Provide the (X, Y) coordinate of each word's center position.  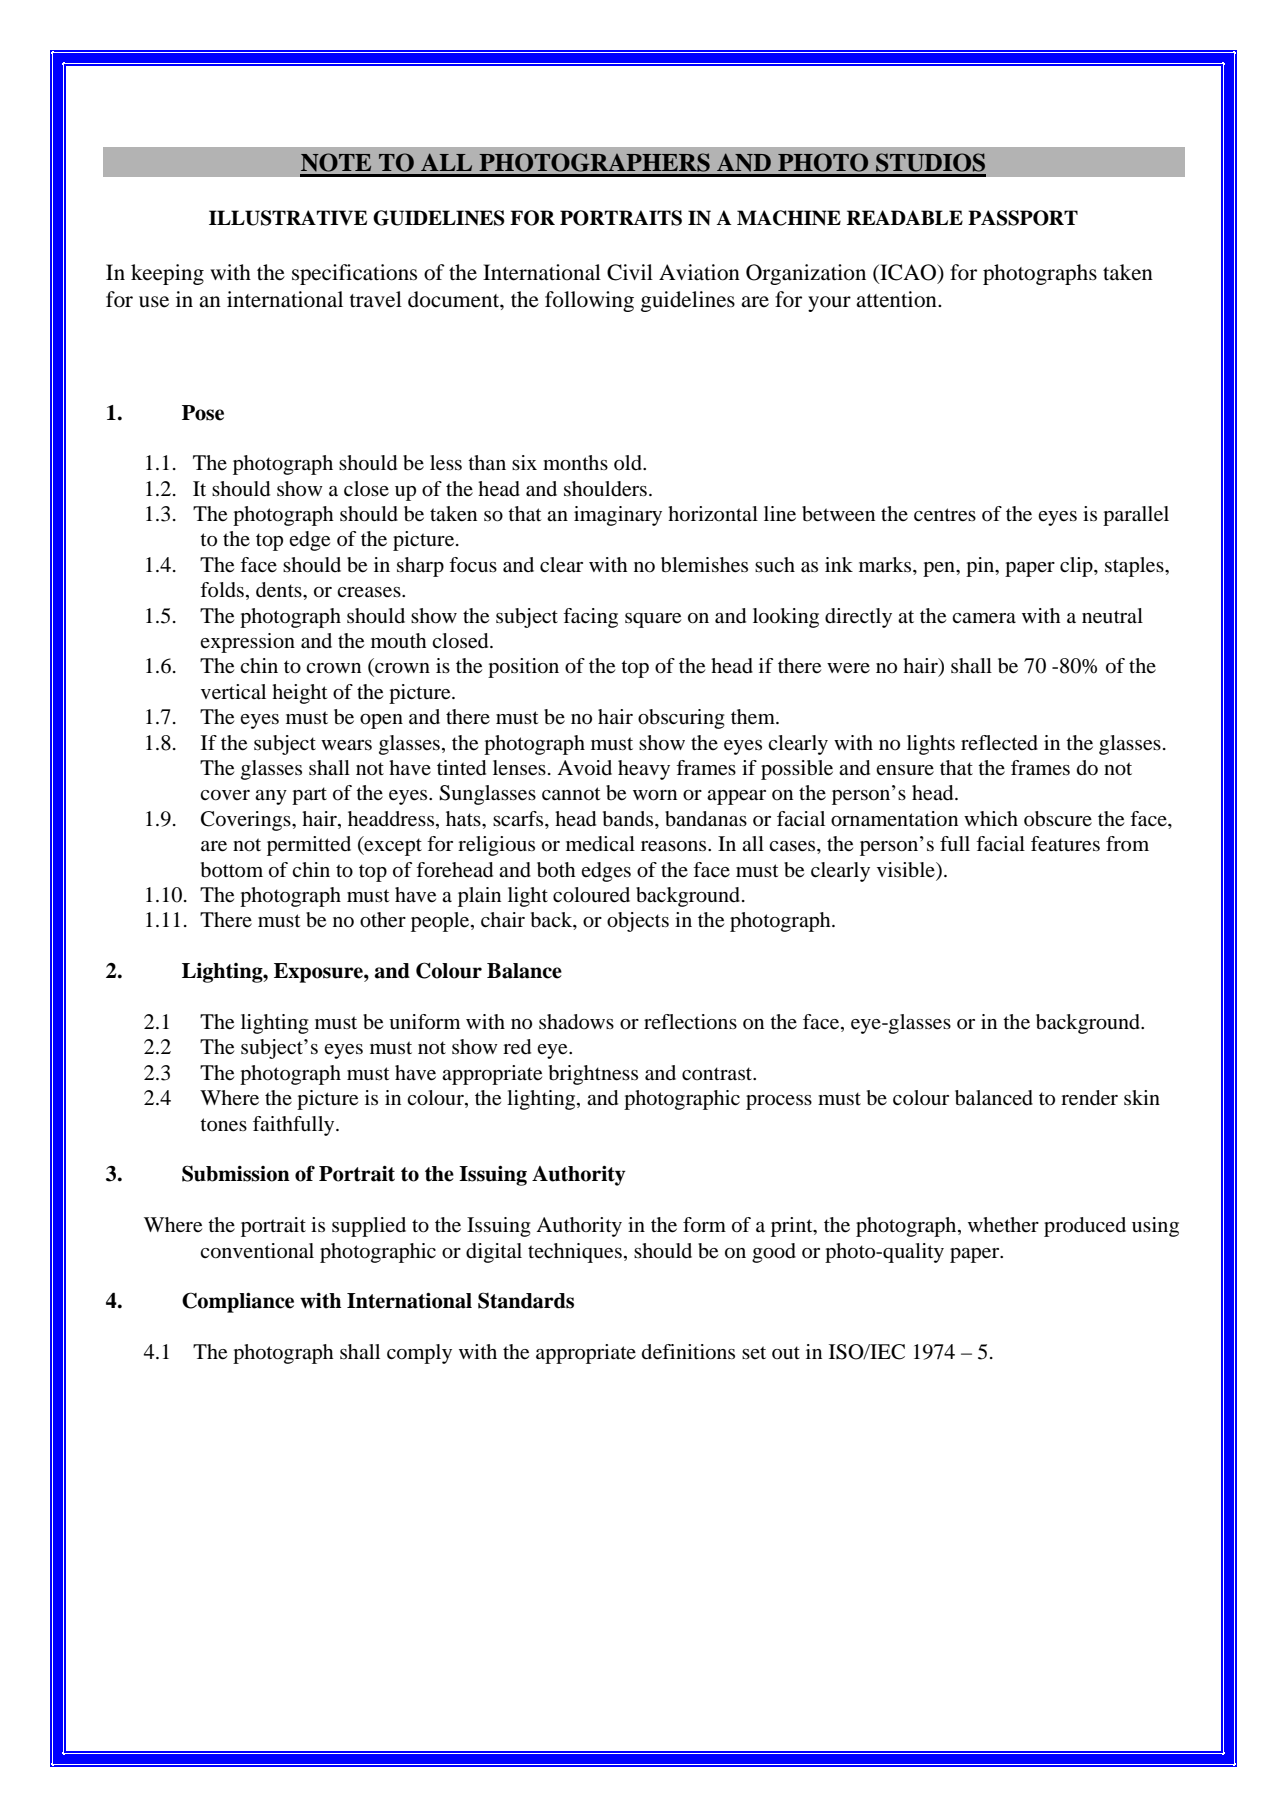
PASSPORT (1023, 218)
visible (907, 870)
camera (984, 618)
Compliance (238, 1302)
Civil (630, 272)
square (653, 620)
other (383, 920)
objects (638, 922)
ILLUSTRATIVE (288, 218)
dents (280, 590)
